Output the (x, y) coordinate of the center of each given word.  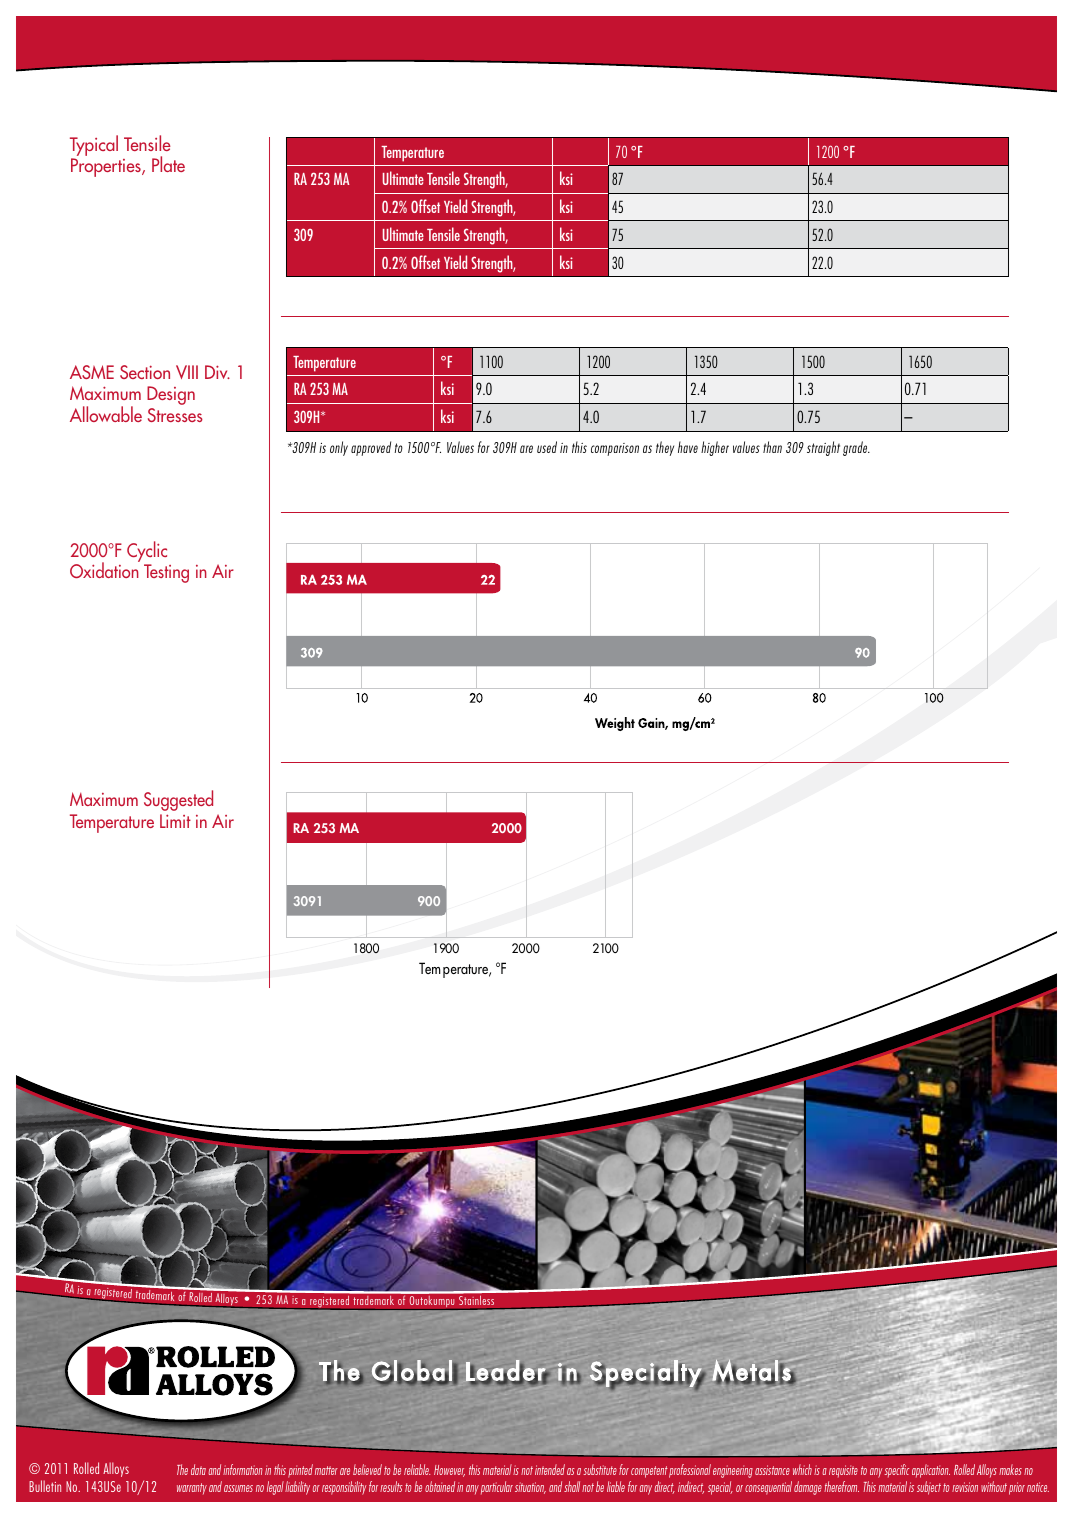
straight (823, 448)
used (547, 447)
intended (550, 1469)
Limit (175, 821)
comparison (615, 449)
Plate (168, 164)
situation (530, 1488)
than (772, 447)
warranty (192, 1489)
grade (856, 448)
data (198, 1469)
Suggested (178, 800)
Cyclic (147, 553)
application (931, 1471)
